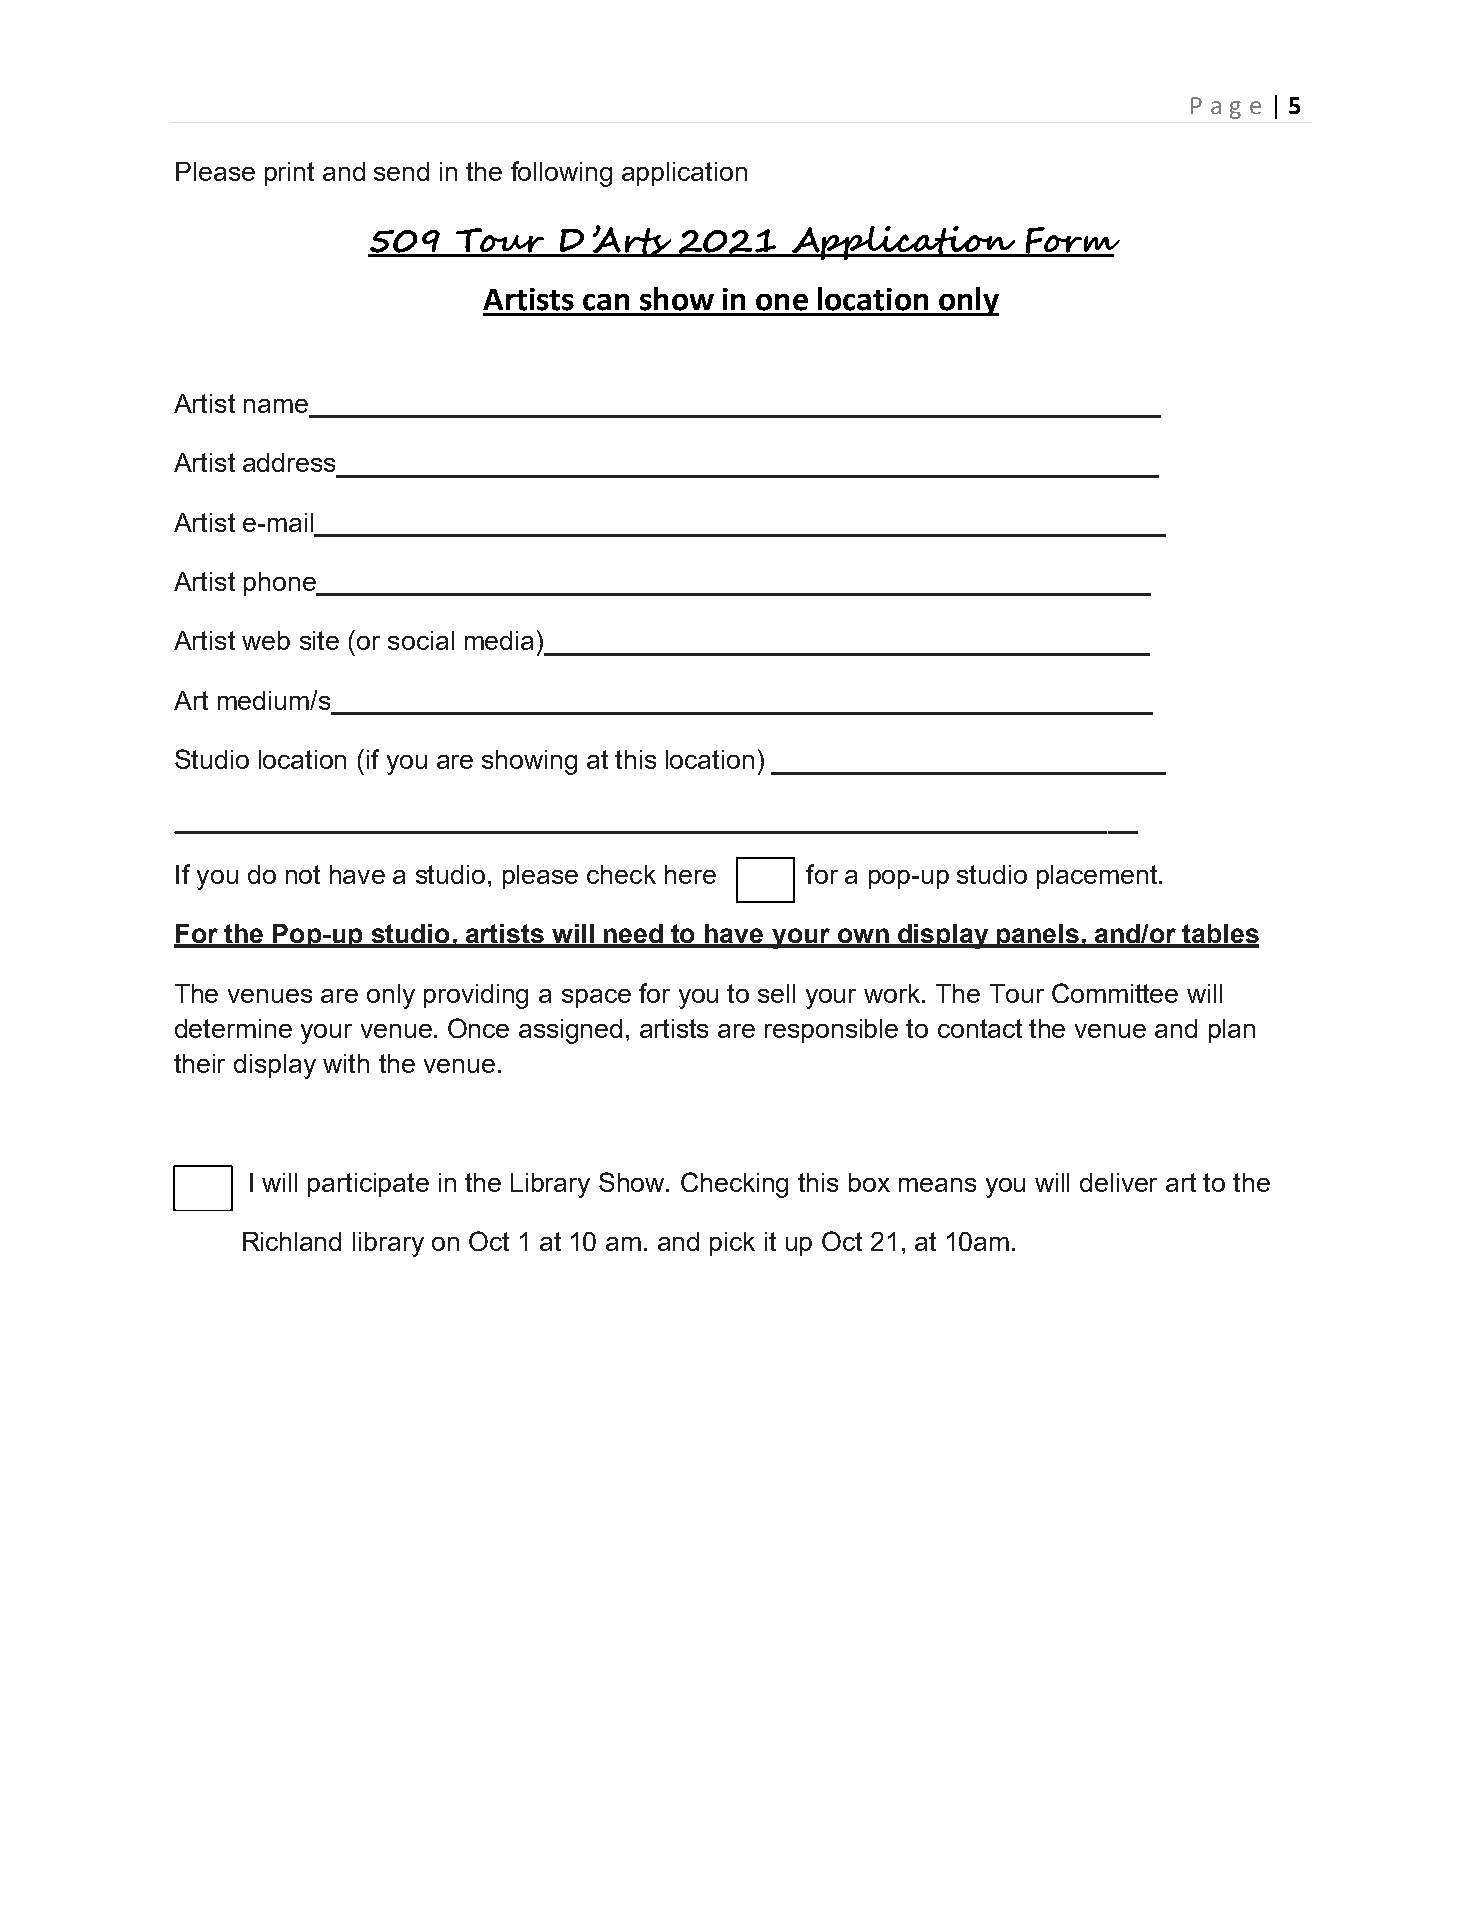 Image resolution: width=1482 pixels, height=1917 pixels. I want to click on pick, so click(732, 1244).
